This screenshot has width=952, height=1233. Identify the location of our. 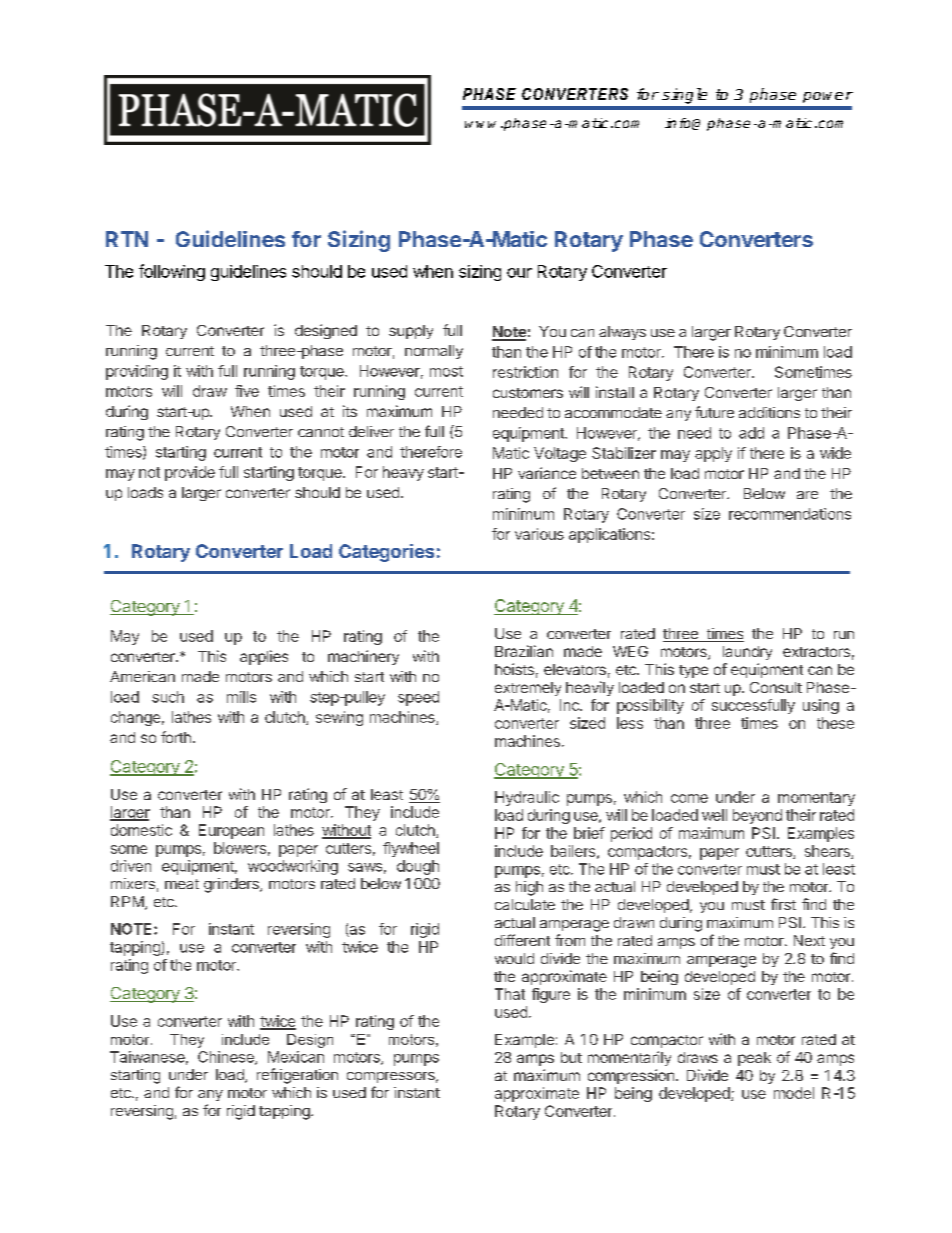
(519, 273).
